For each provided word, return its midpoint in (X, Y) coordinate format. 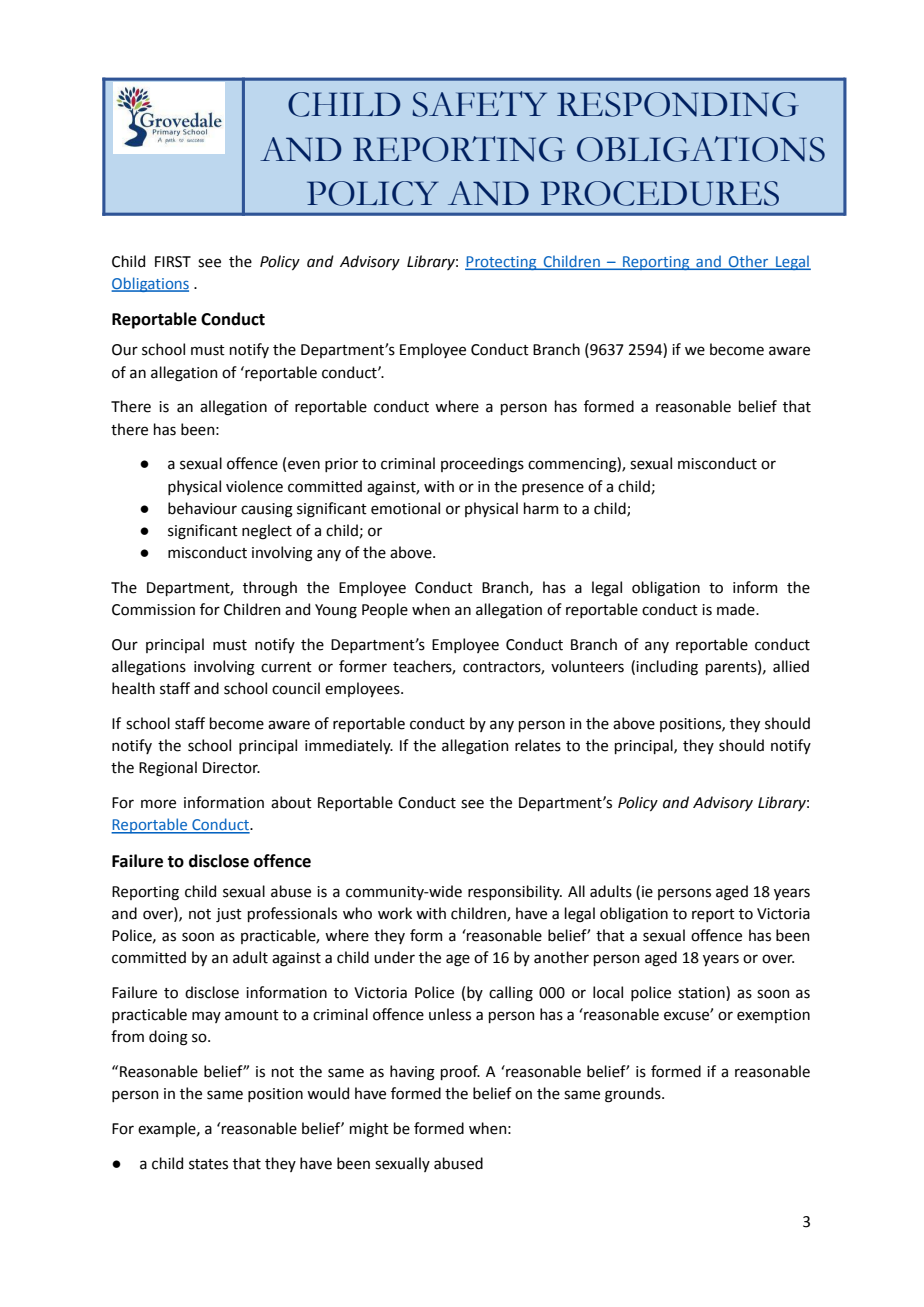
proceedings (482, 465)
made (737, 609)
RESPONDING (678, 104)
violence (254, 486)
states (208, 1164)
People (385, 610)
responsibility (515, 892)
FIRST (173, 262)
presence (553, 489)
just (229, 915)
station (702, 993)
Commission (153, 610)
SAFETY (479, 104)
